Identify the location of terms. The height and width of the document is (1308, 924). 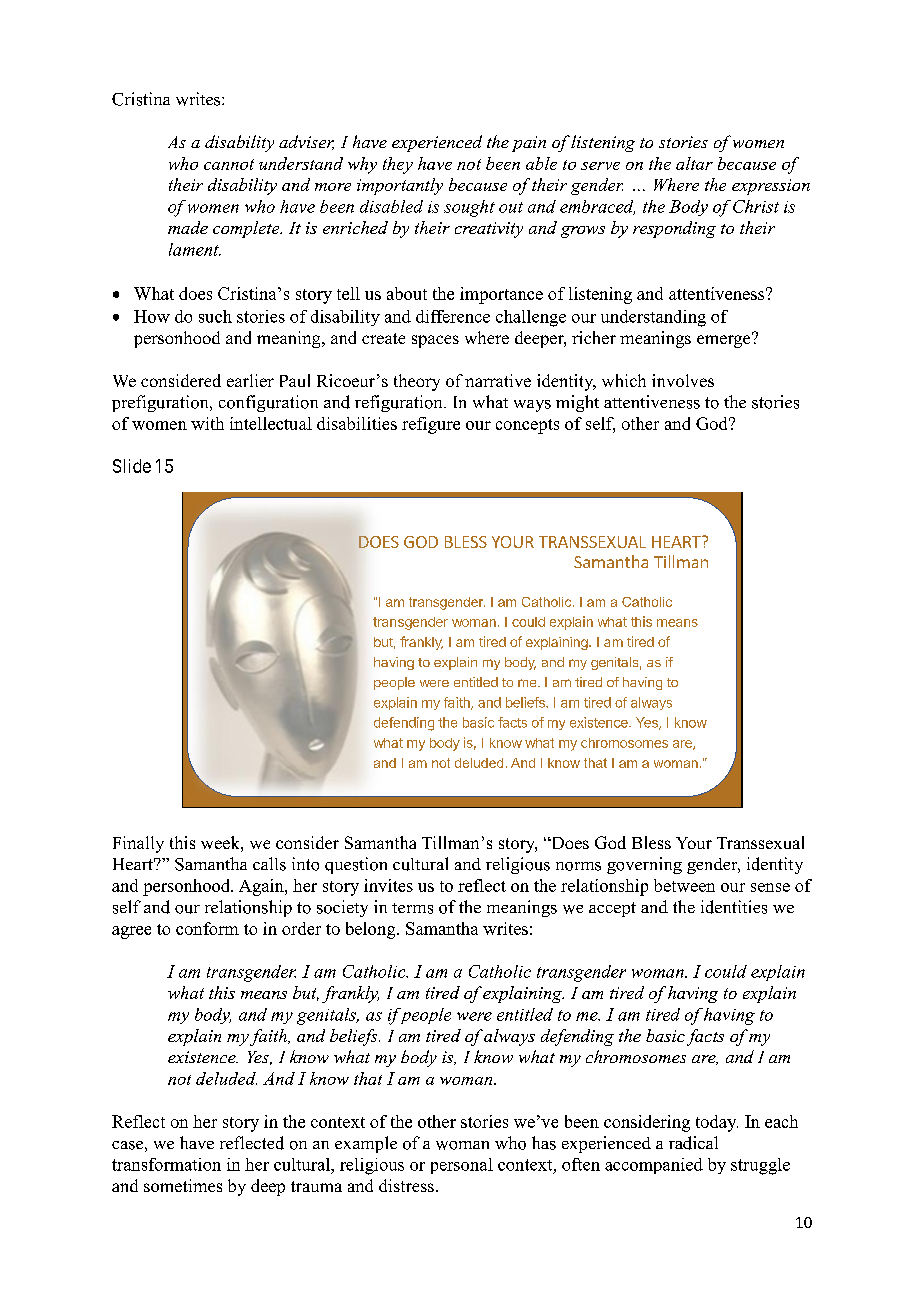
(412, 908).
